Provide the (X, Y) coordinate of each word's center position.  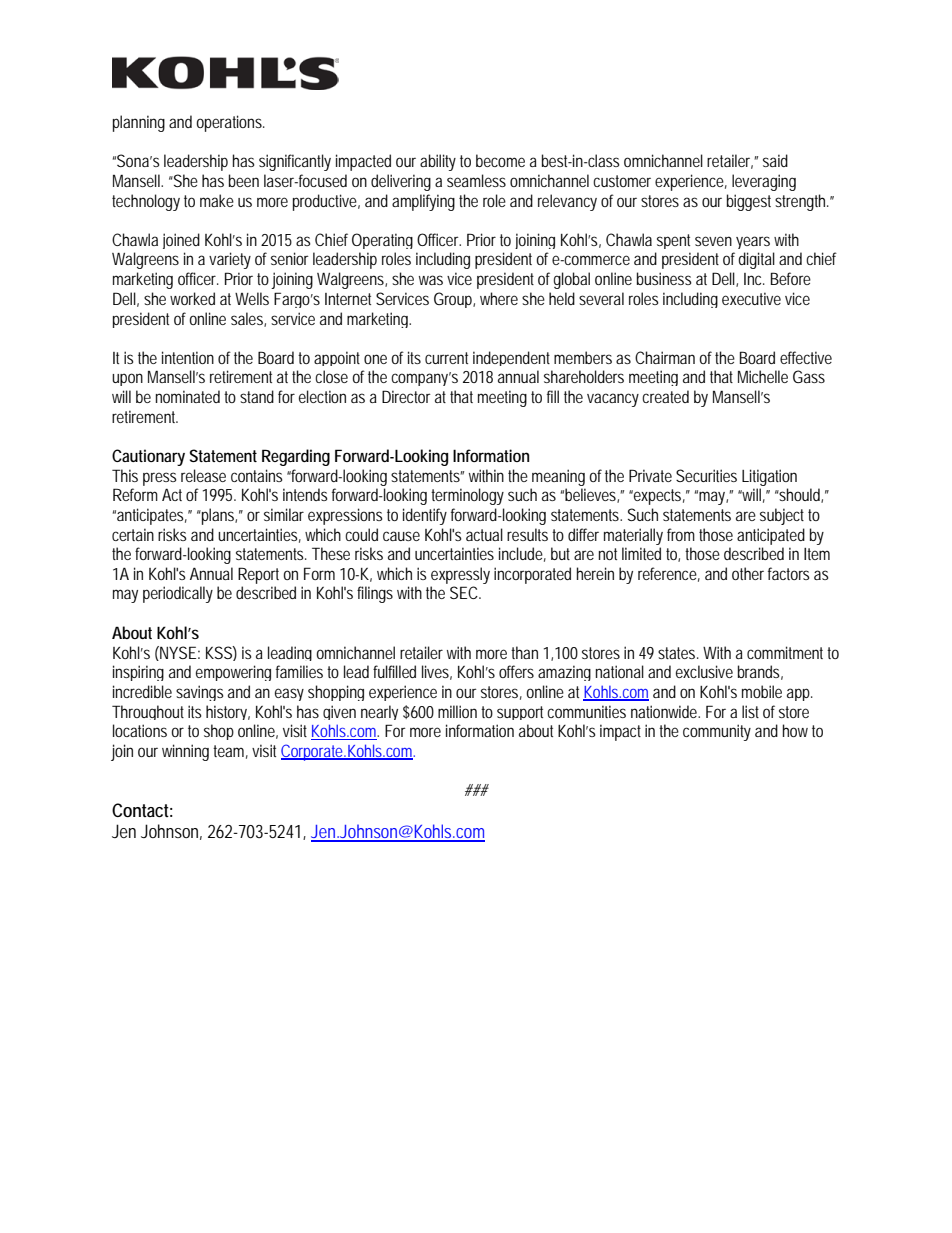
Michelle (763, 376)
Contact (142, 810)
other (748, 573)
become (500, 160)
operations (230, 123)
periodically (178, 594)
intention (188, 357)
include (522, 554)
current (446, 358)
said (775, 160)
